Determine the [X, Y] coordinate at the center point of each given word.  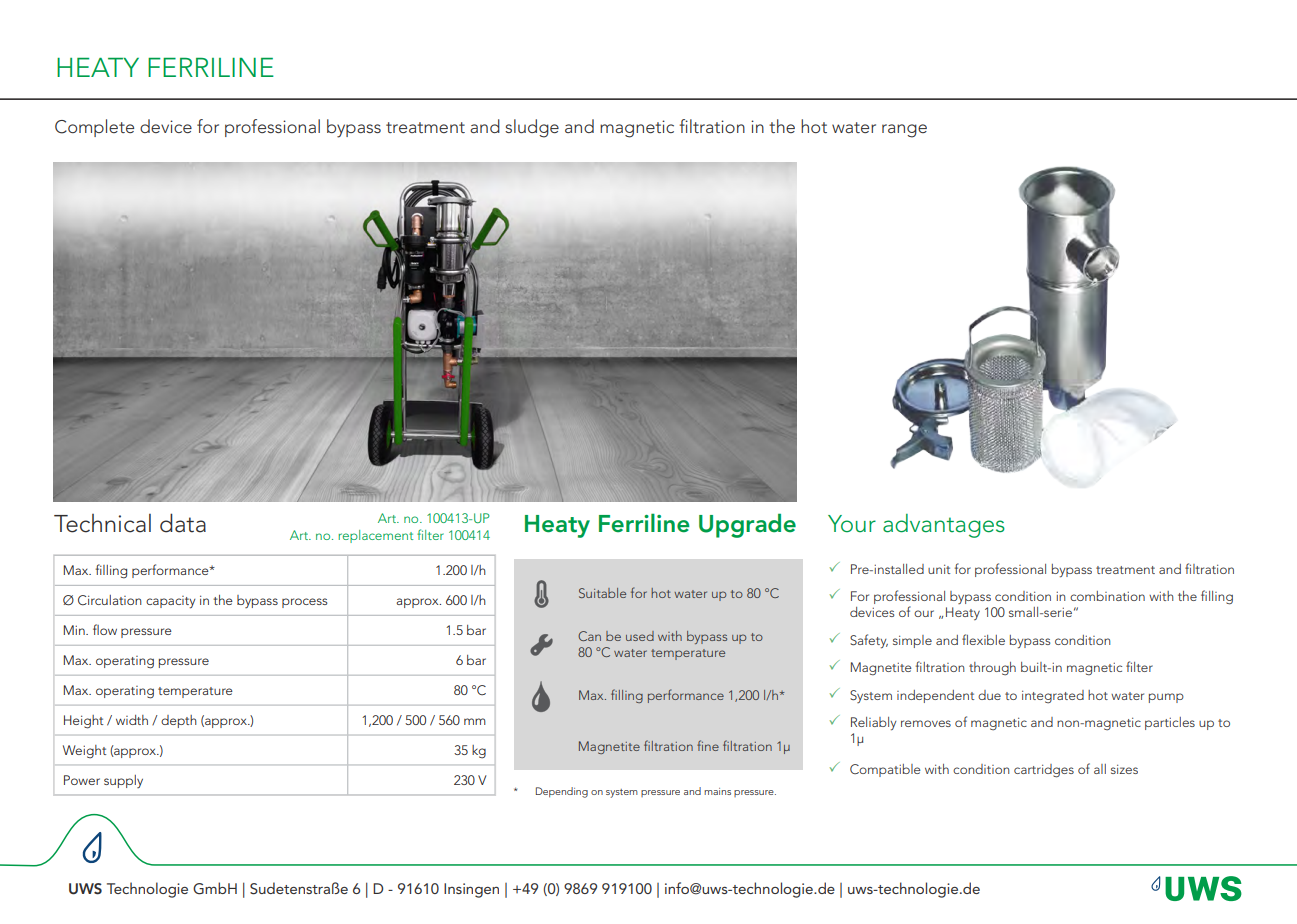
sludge [532, 128]
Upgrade [747, 525]
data [183, 523]
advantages [944, 526]
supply [123, 781]
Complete [94, 128]
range [904, 131]
